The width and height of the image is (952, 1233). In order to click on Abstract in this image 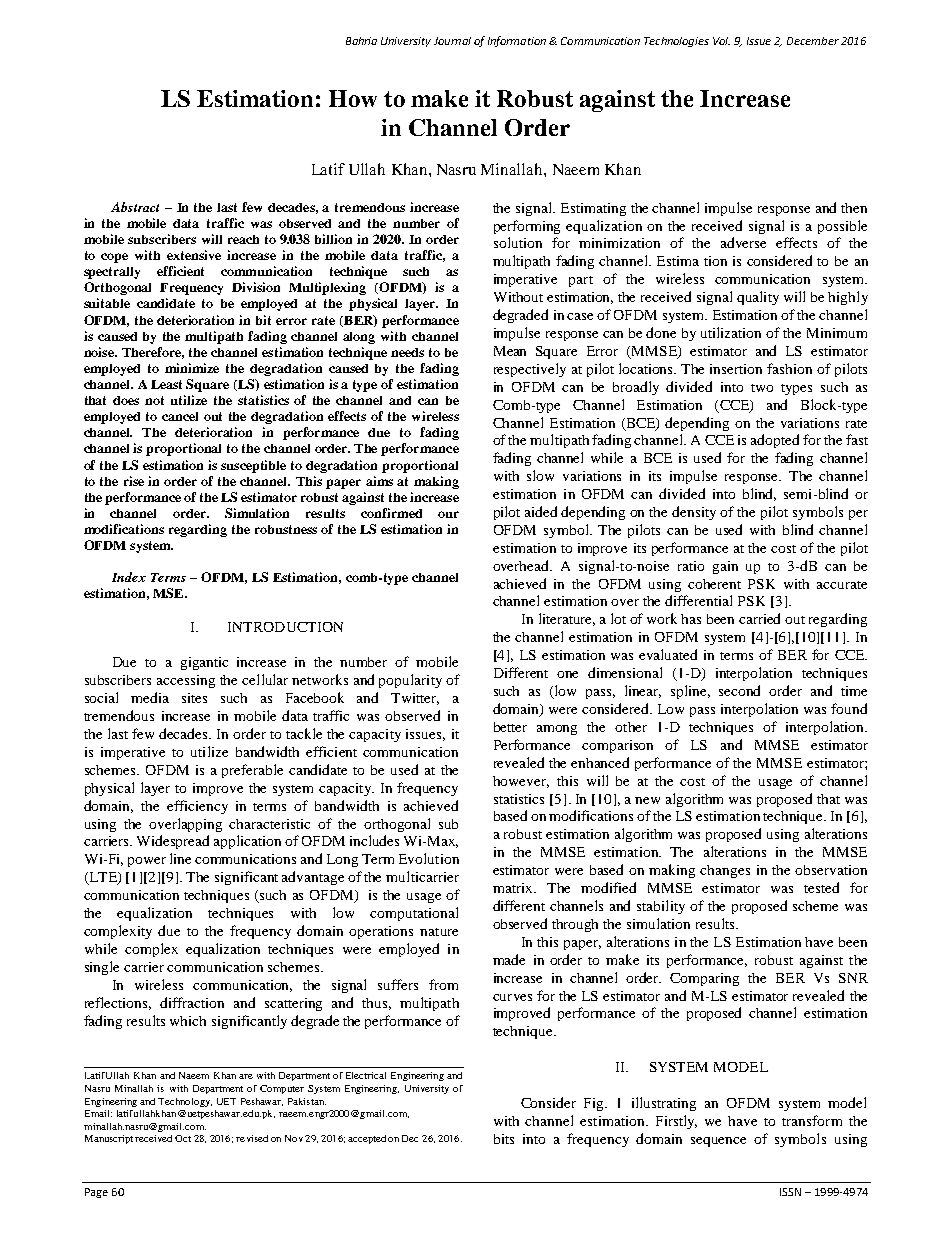, I will do `click(135, 207)`.
